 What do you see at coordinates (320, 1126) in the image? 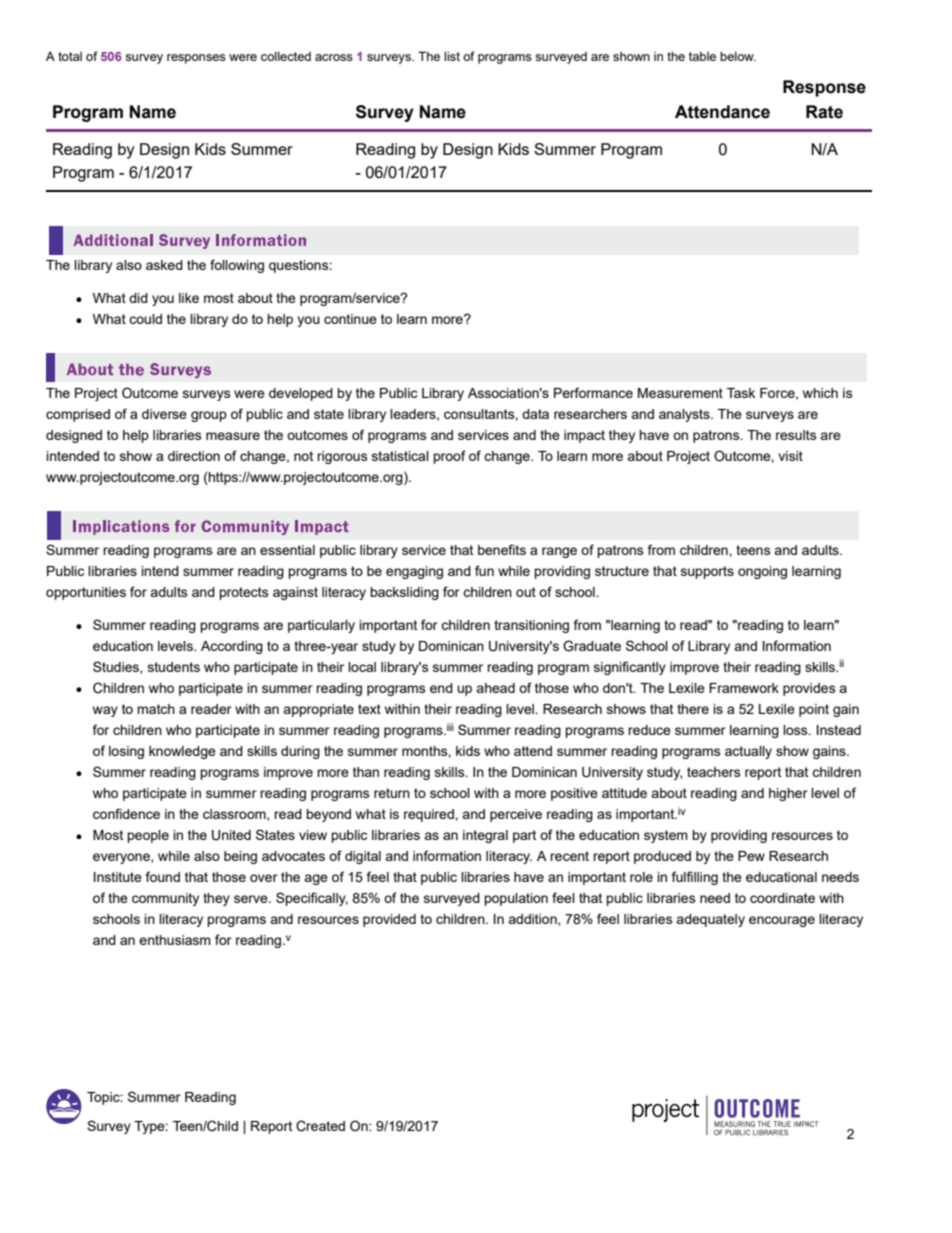
I see `Created` at bounding box center [320, 1126].
